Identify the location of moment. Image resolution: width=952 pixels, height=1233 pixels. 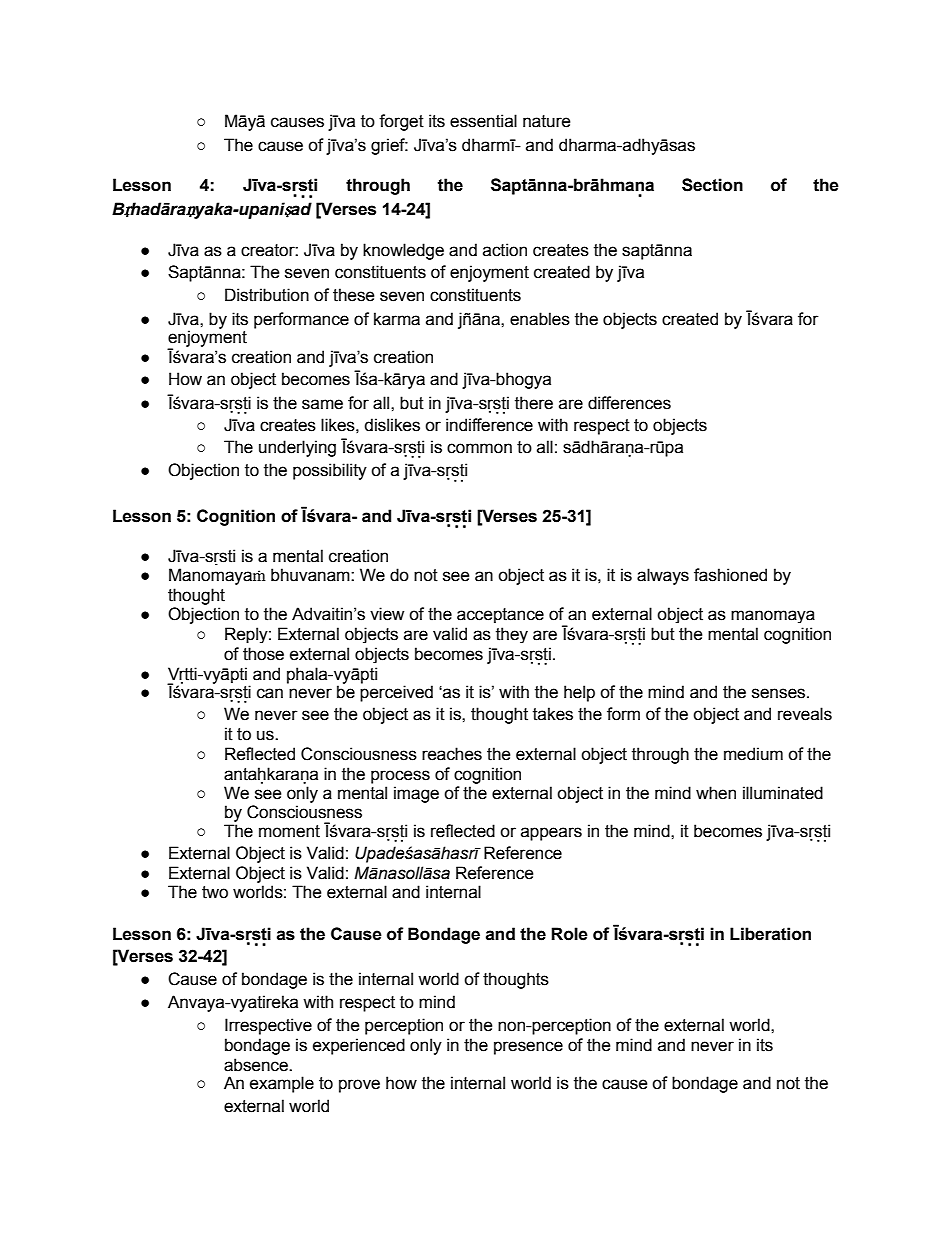
(289, 831).
